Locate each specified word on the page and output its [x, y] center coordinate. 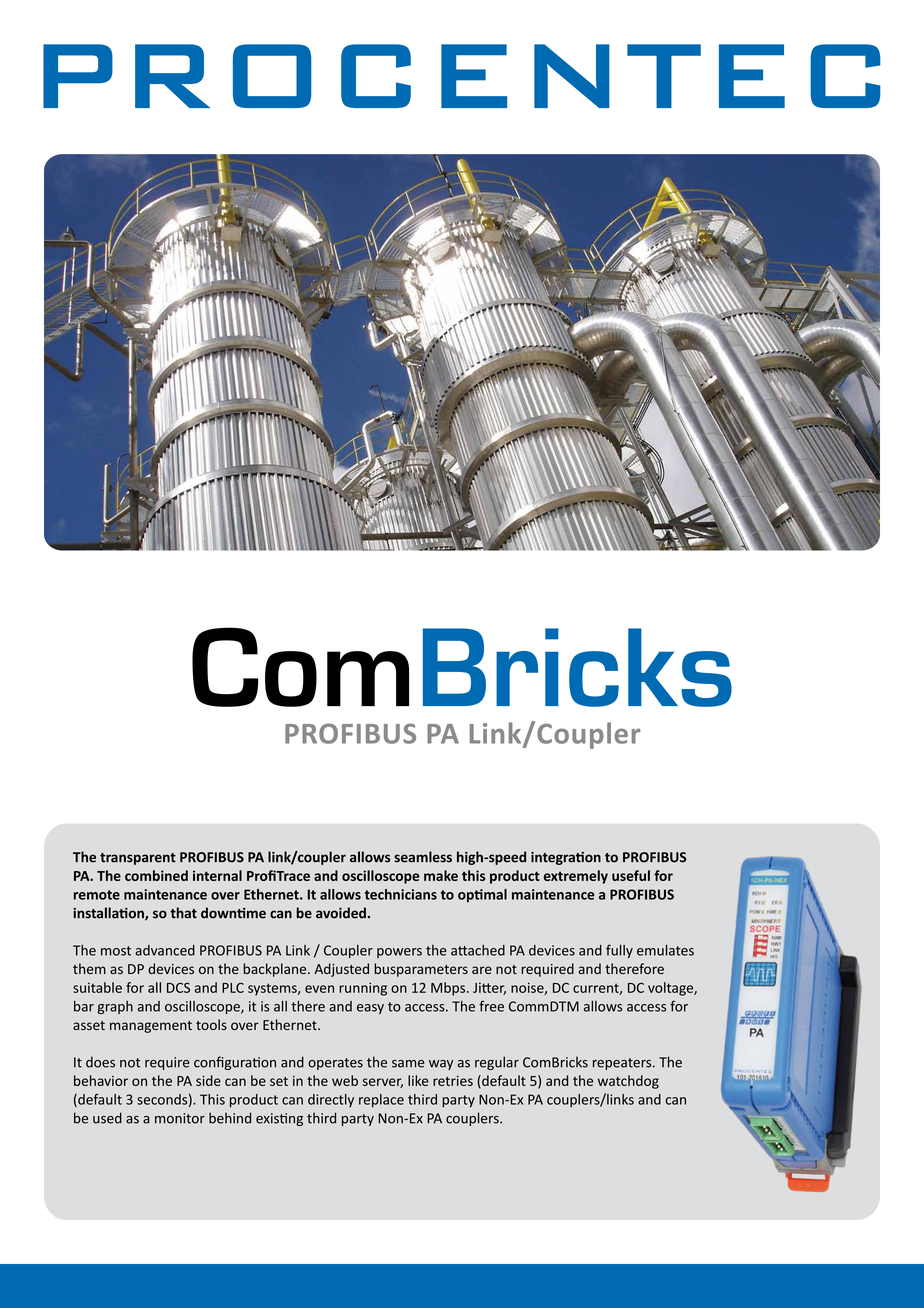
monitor [180, 1118]
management [151, 1027]
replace [381, 1101]
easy [370, 1009]
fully [619, 951]
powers [399, 953]
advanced [165, 950]
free [491, 1006]
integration [566, 858]
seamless [423, 857]
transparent [138, 859]
